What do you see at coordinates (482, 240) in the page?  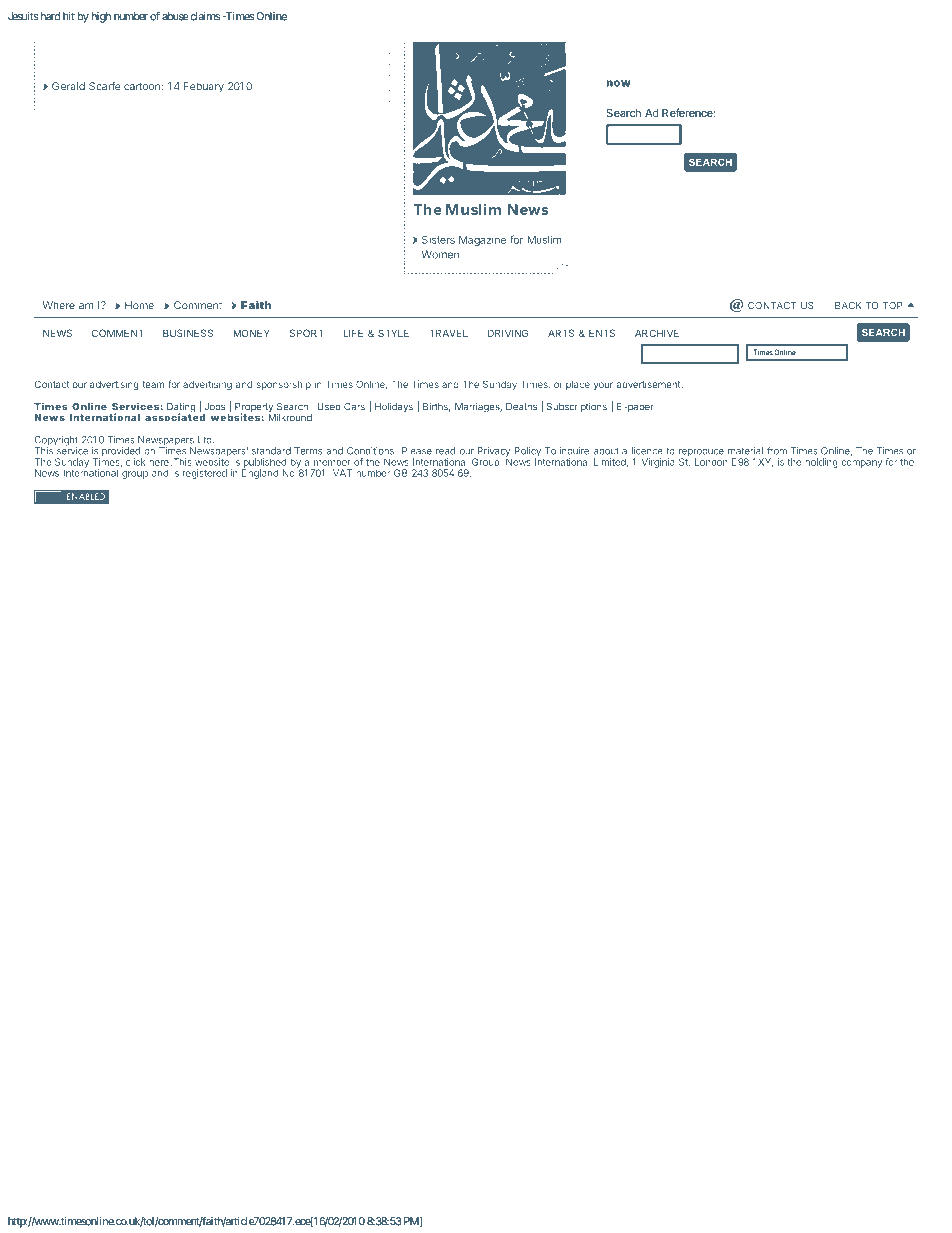 I see `Magazine` at bounding box center [482, 240].
